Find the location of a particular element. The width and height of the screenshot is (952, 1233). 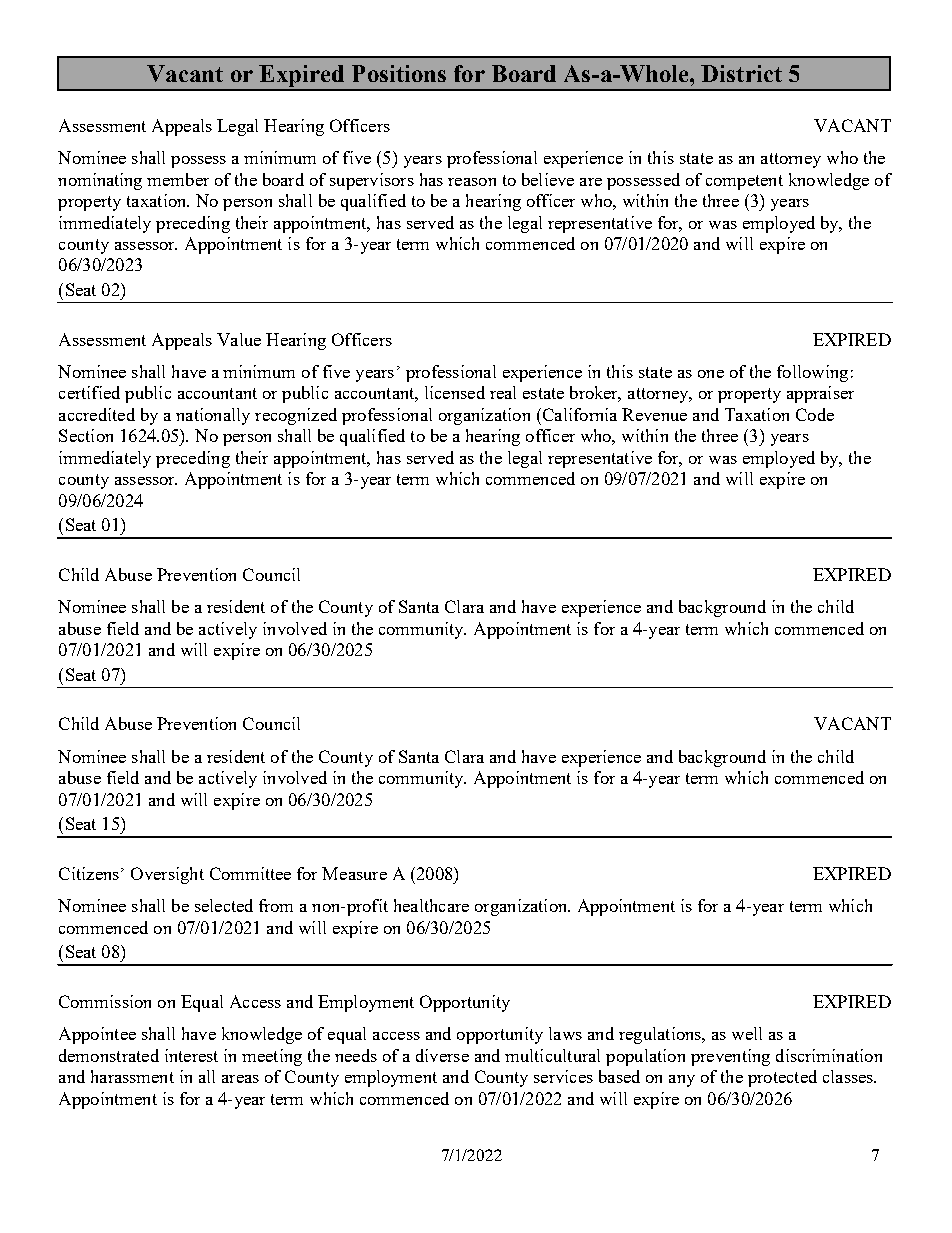

healthcare is located at coordinates (431, 905).
